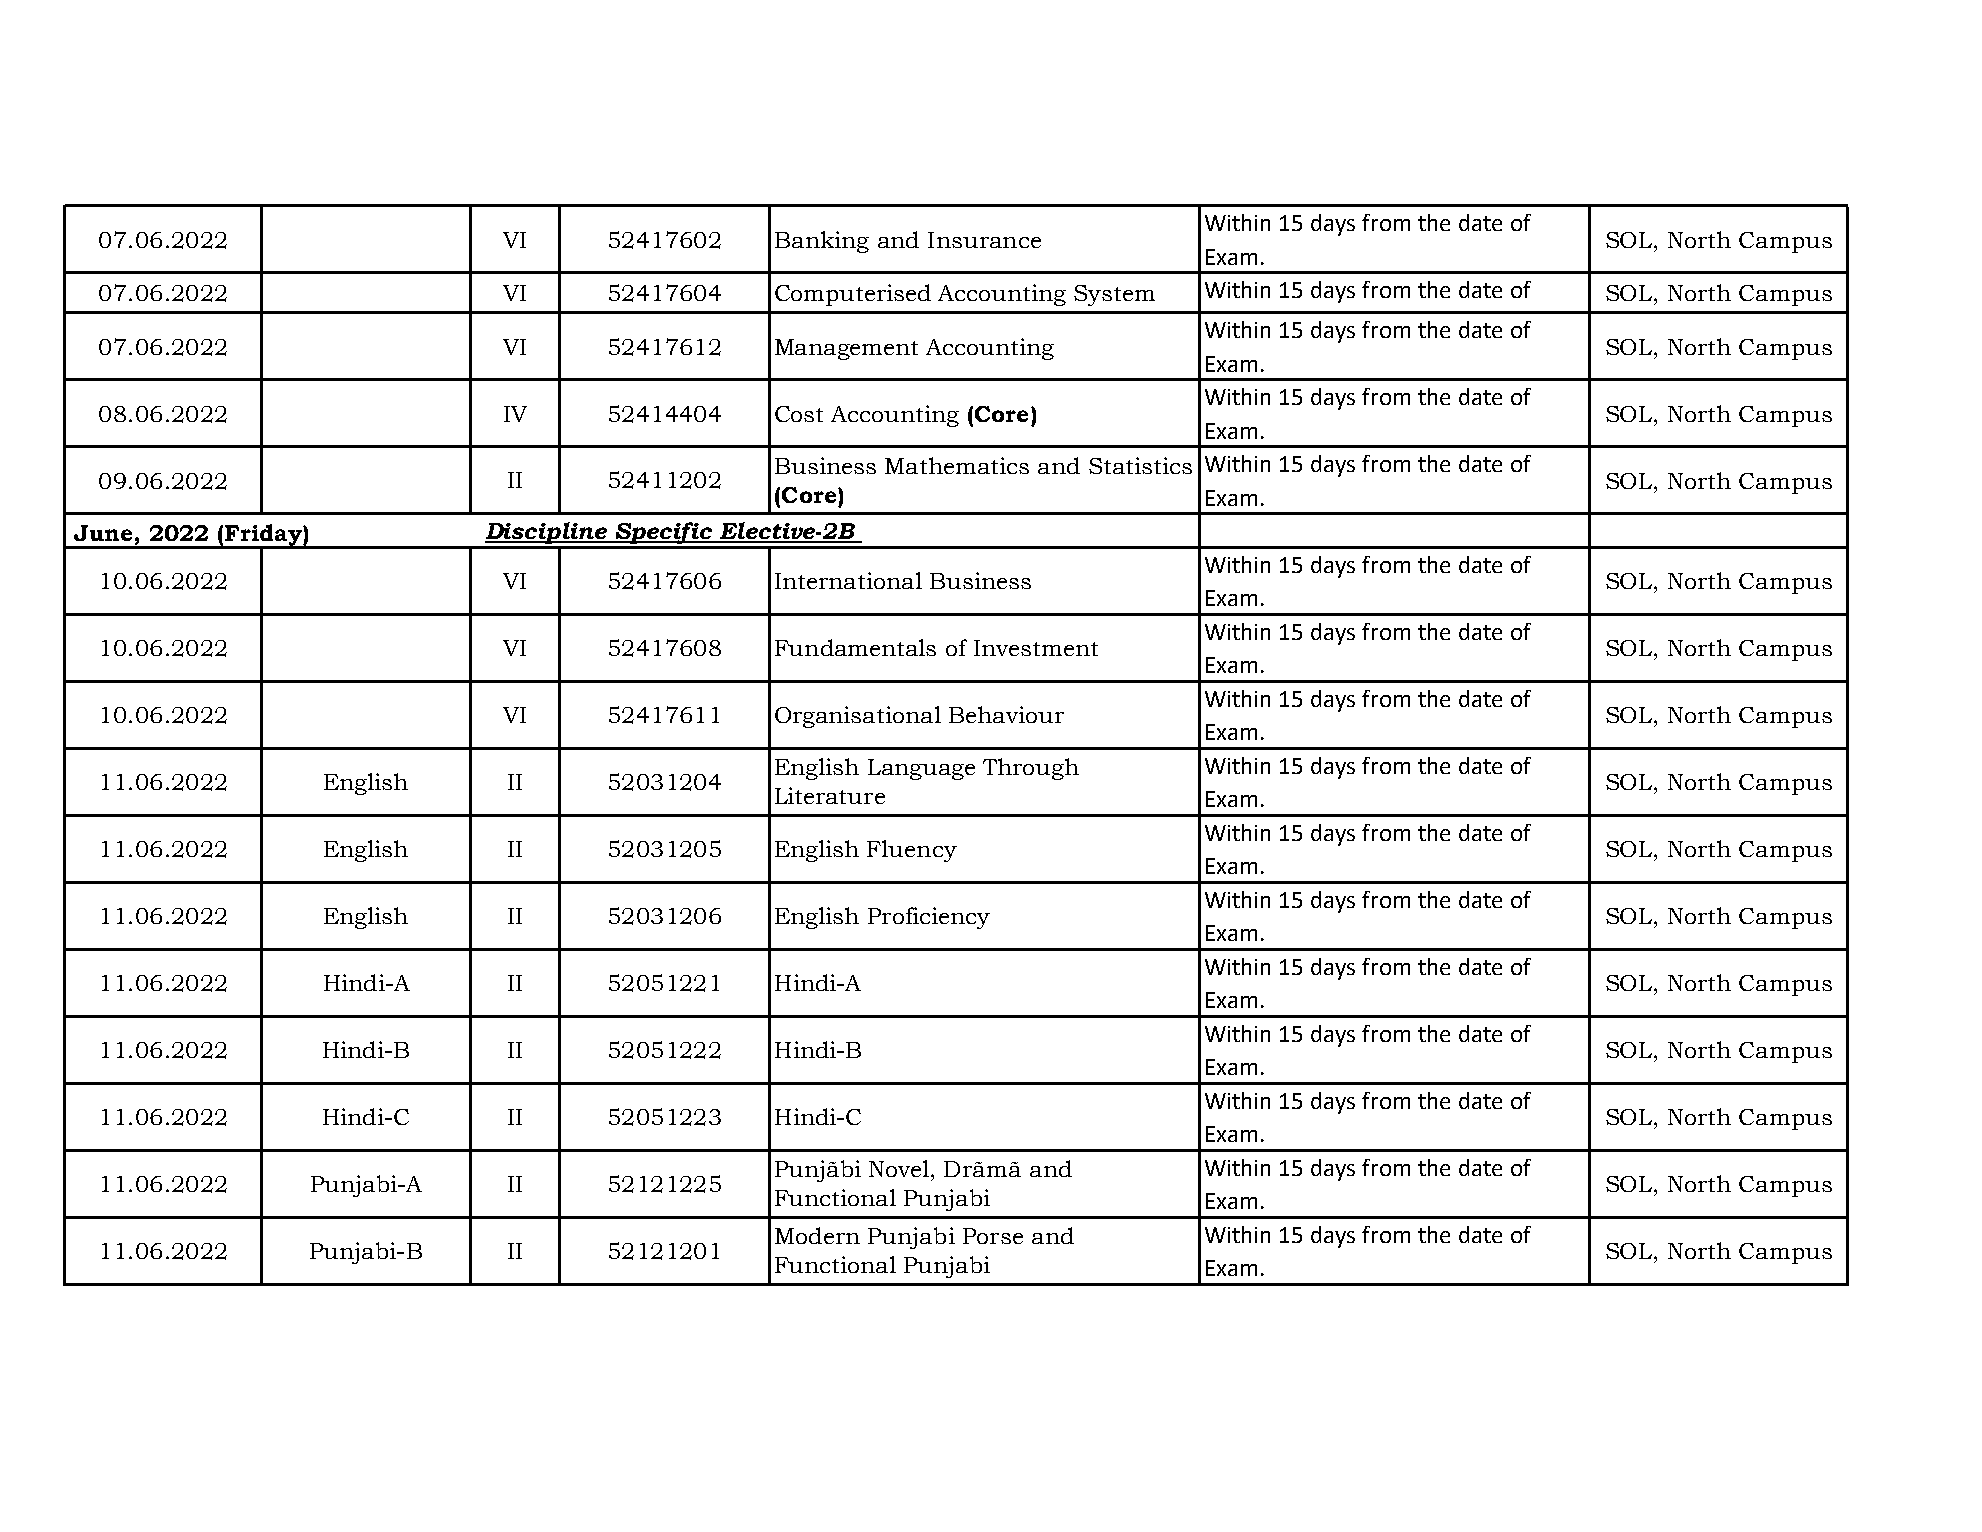 This document has height=1532, width=1982. What do you see at coordinates (817, 1235) in the document?
I see `Modern` at bounding box center [817, 1235].
